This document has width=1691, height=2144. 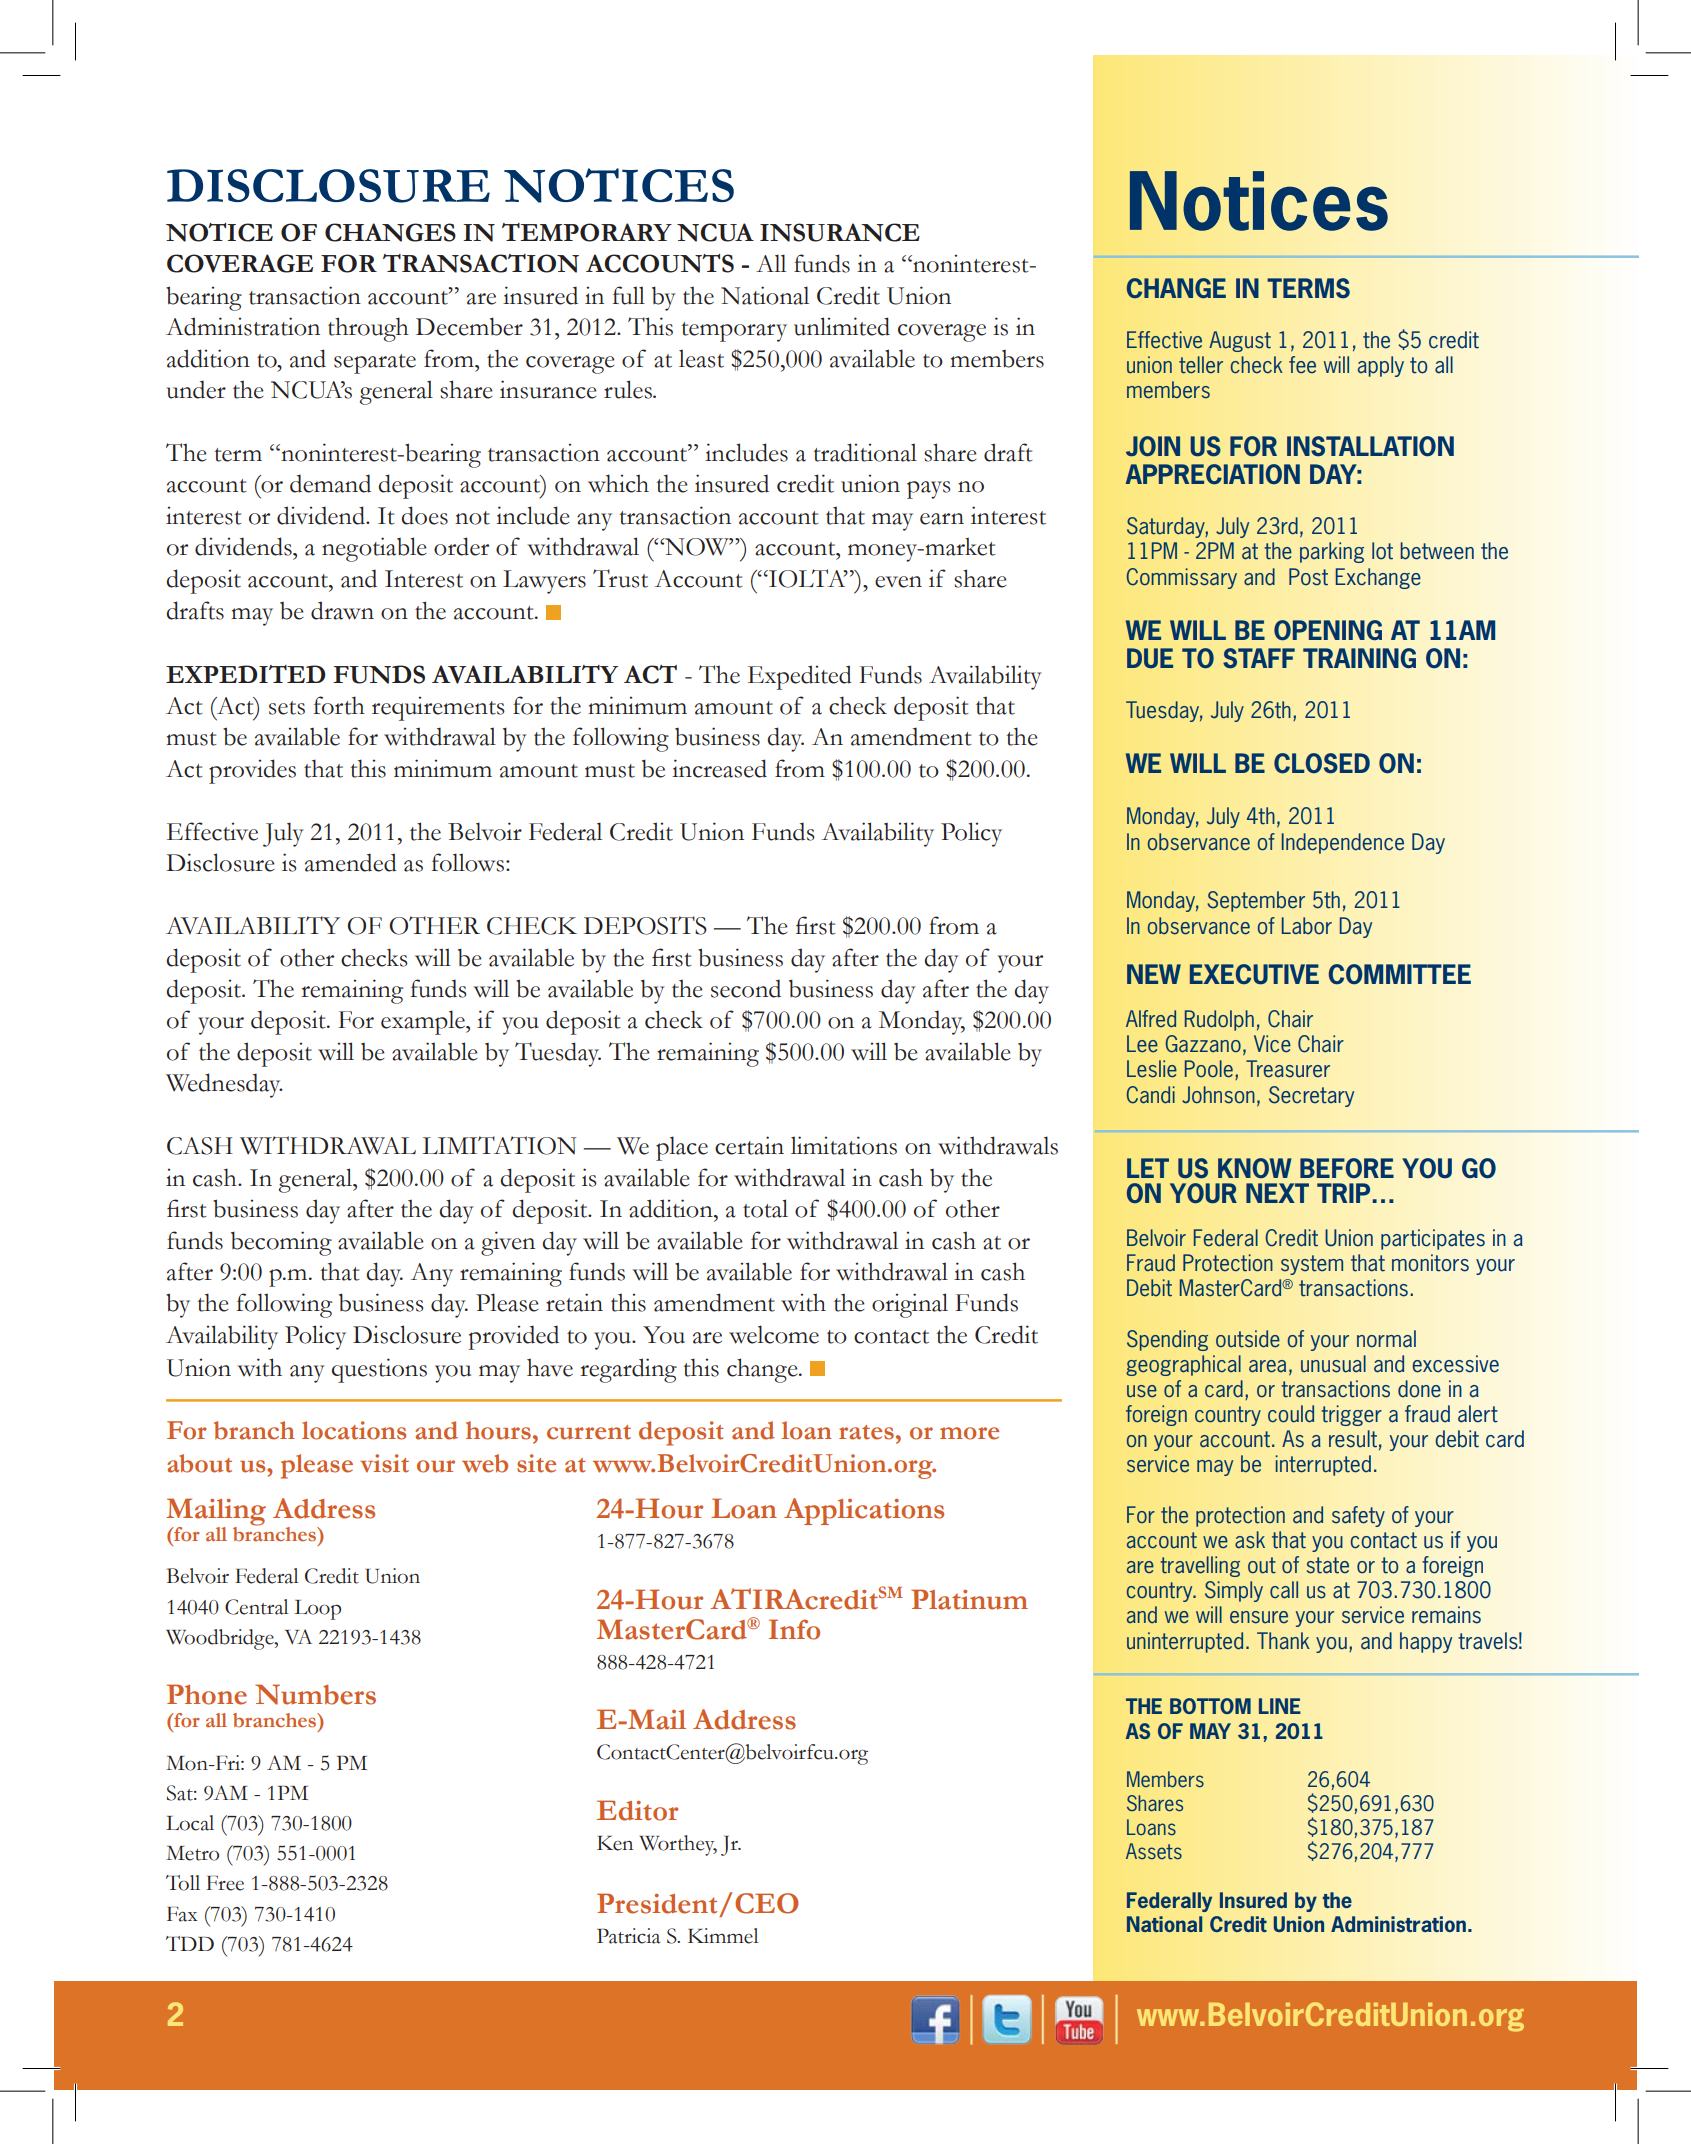 What do you see at coordinates (1280, 1706) in the document?
I see `LINE` at bounding box center [1280, 1706].
